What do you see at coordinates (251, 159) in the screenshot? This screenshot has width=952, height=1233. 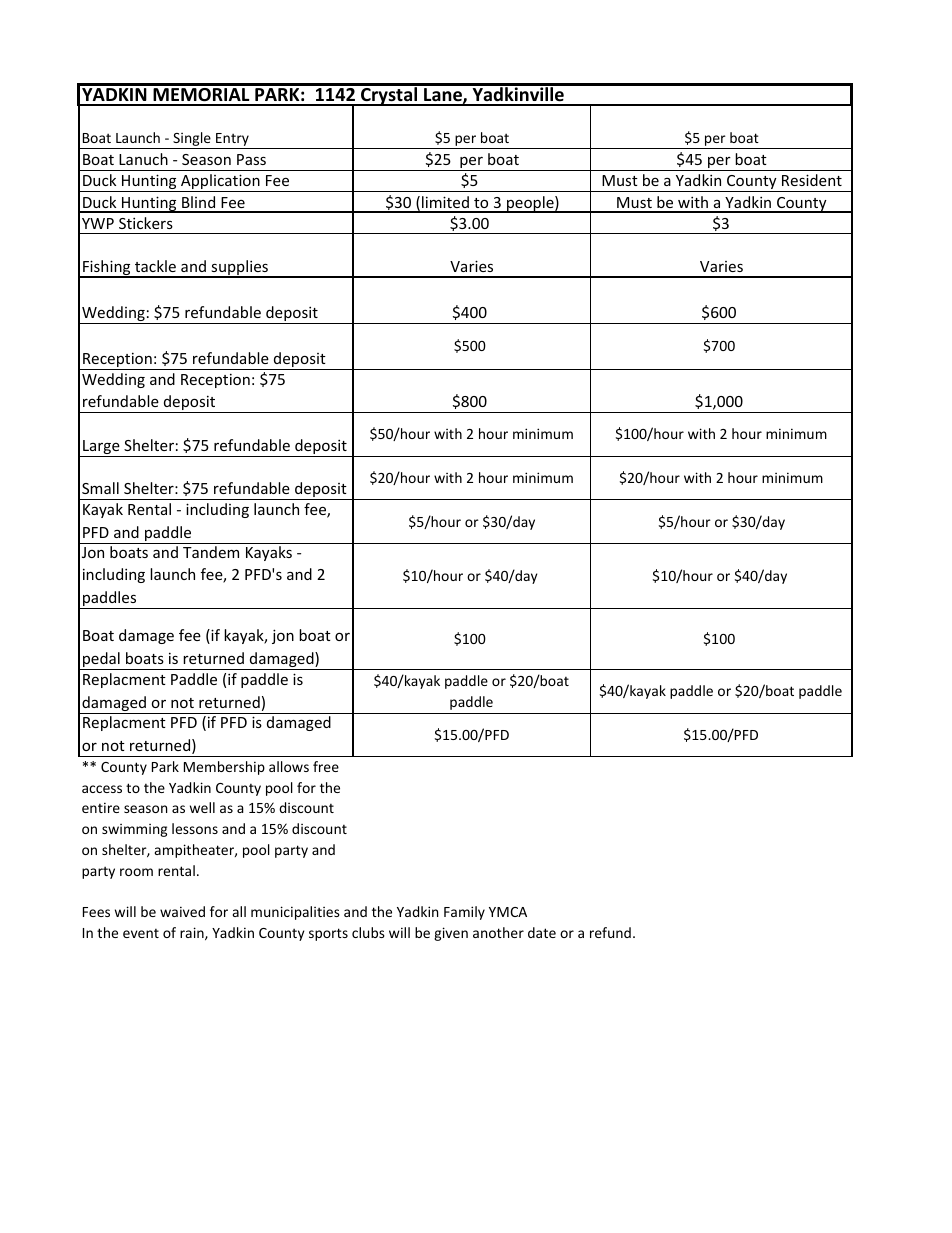 I see `Pass` at bounding box center [251, 159].
